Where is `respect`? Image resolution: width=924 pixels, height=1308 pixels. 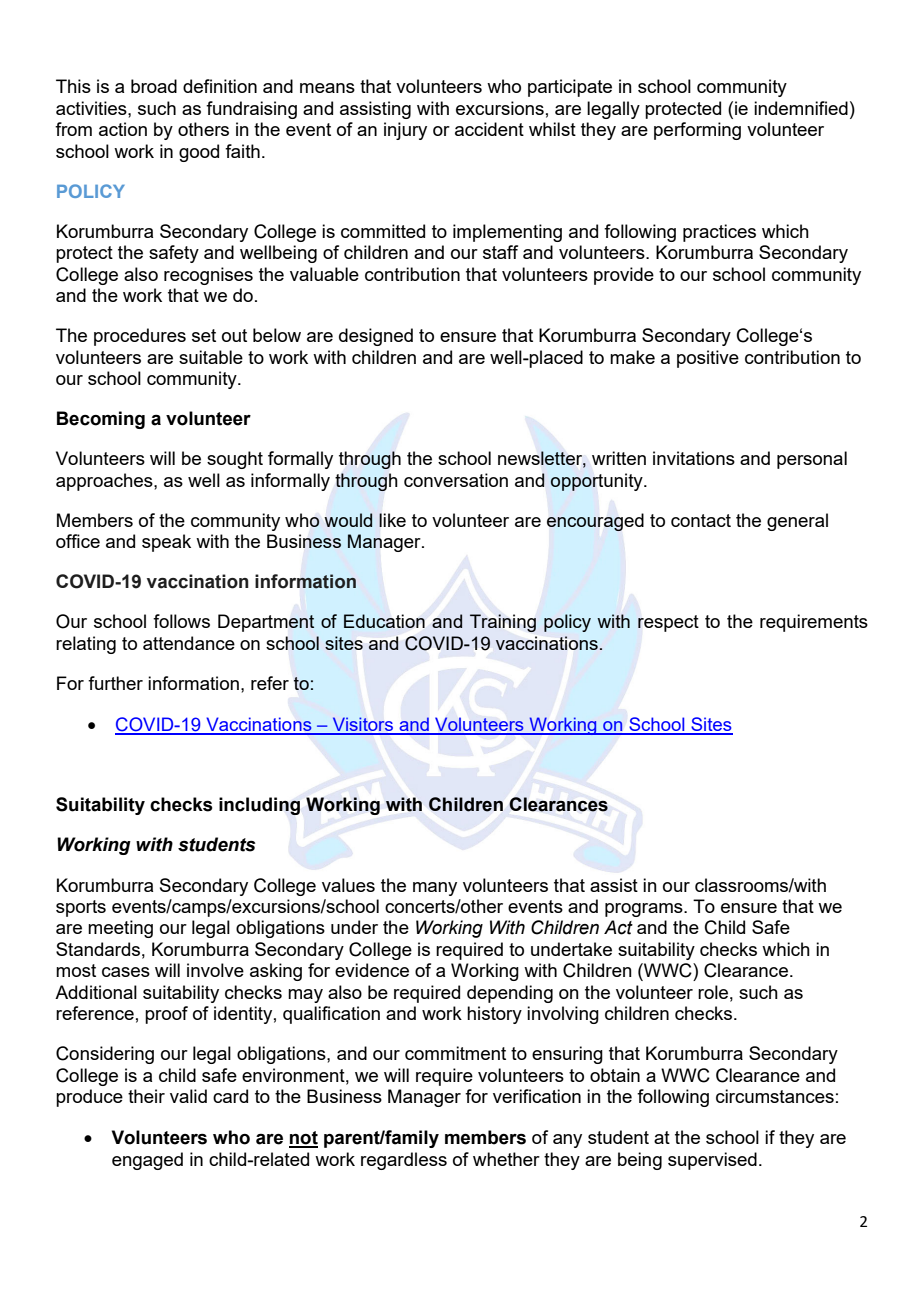
respect is located at coordinates (668, 623).
